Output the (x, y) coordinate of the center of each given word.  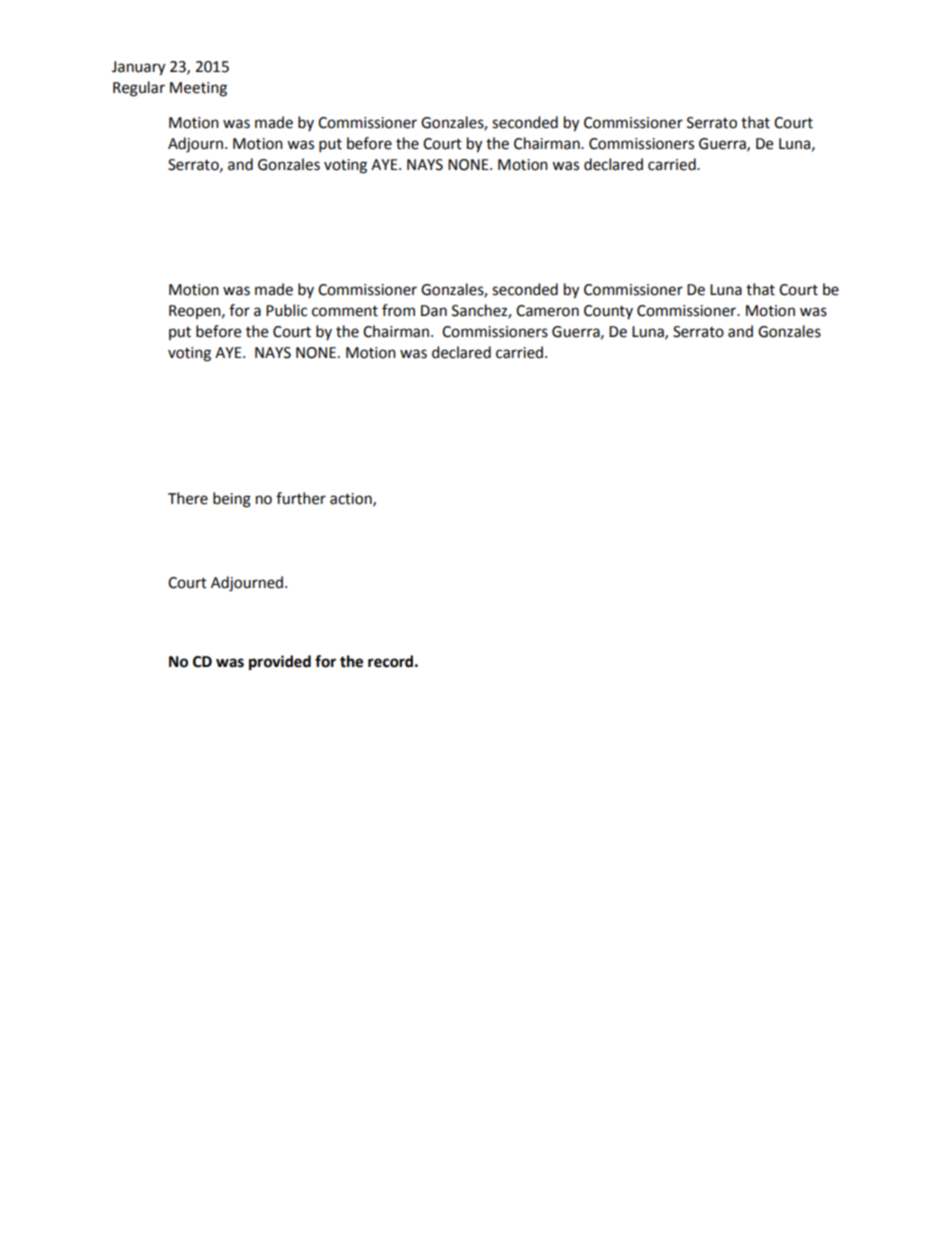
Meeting (198, 89)
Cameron (547, 311)
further (301, 498)
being (232, 500)
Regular (139, 89)
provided (280, 663)
